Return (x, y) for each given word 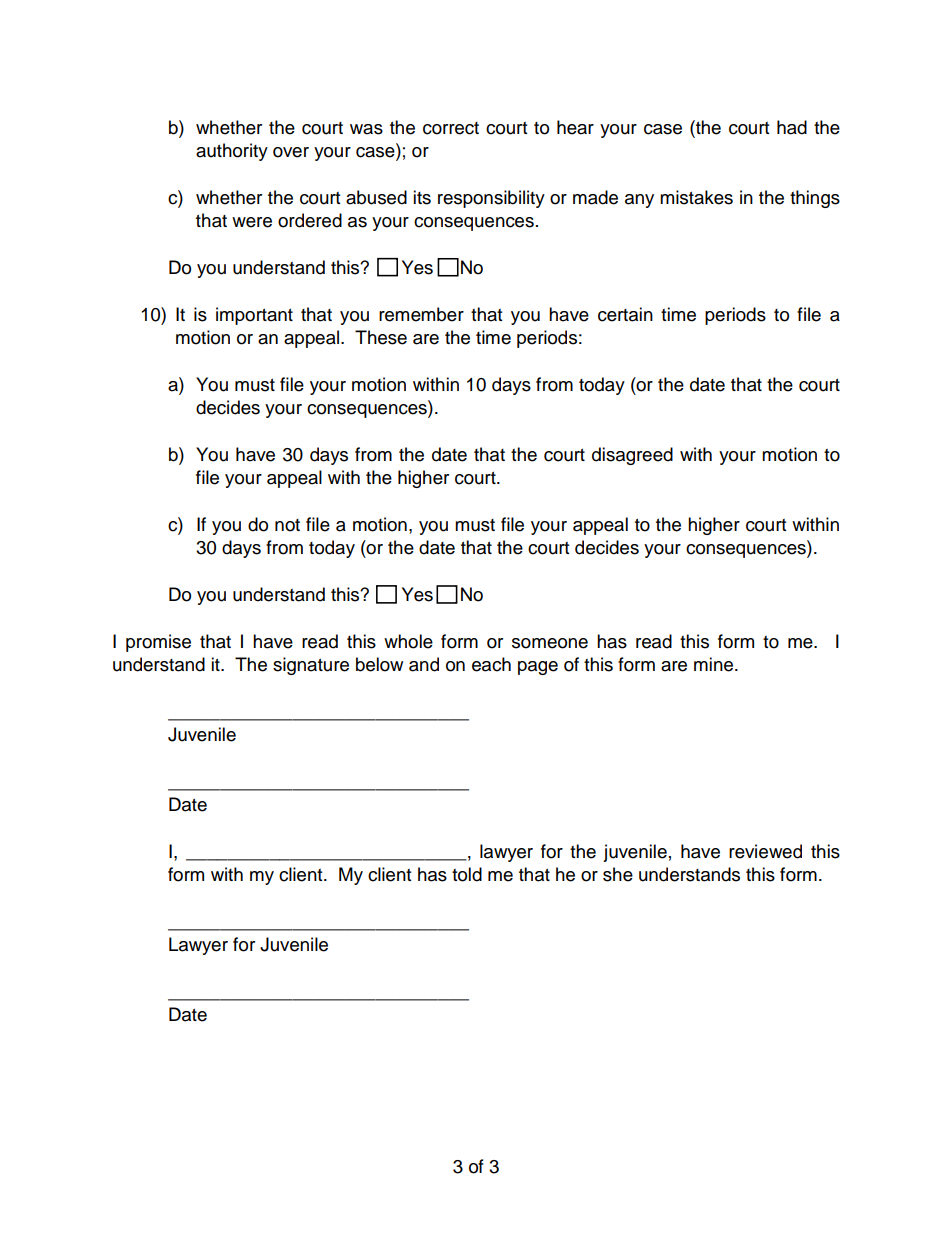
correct (451, 128)
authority (232, 152)
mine (713, 664)
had (792, 127)
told (467, 874)
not (287, 525)
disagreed (632, 456)
